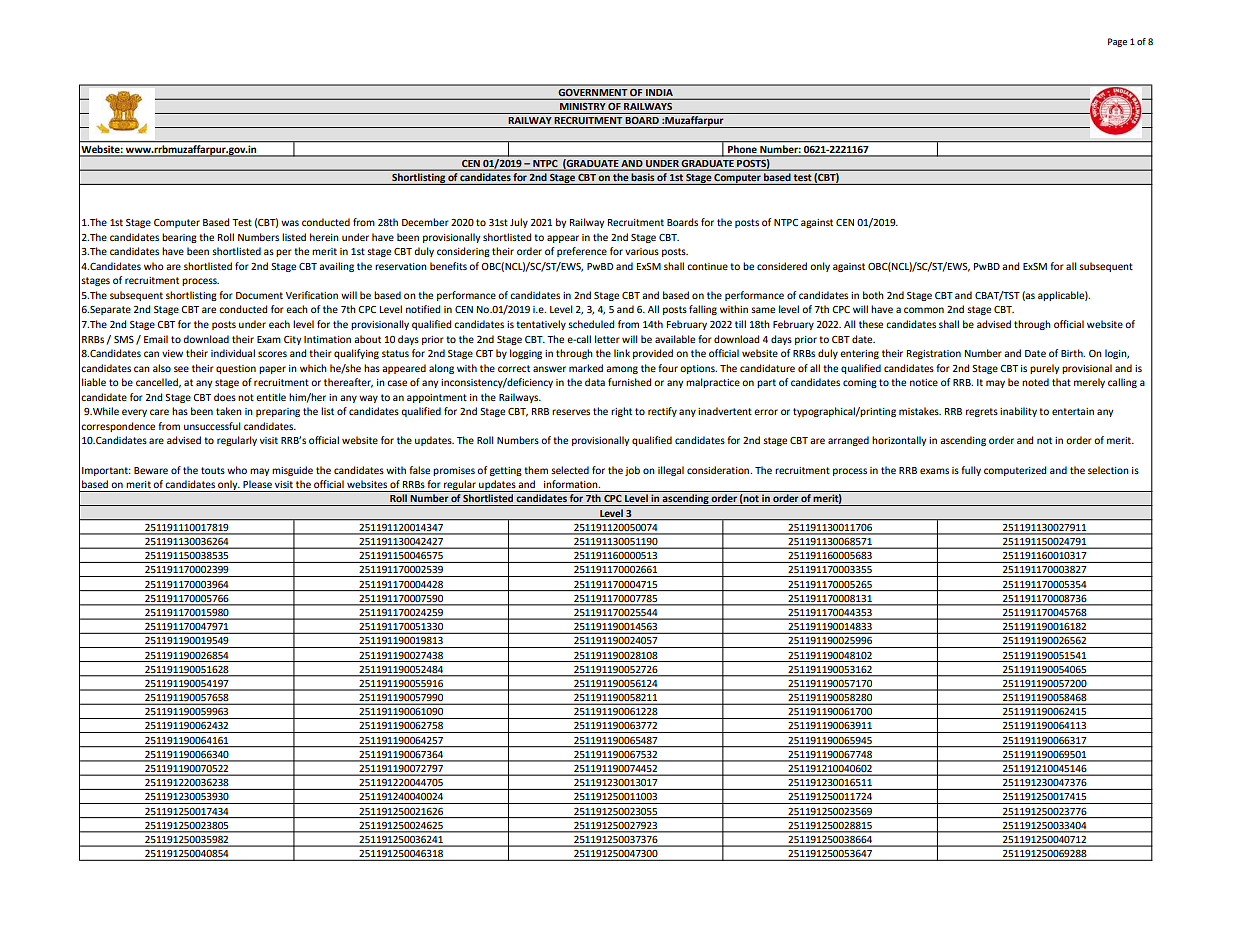 The height and width of the page is (952, 1233). What do you see at coordinates (873, 295) in the page?
I see `both` at bounding box center [873, 295].
